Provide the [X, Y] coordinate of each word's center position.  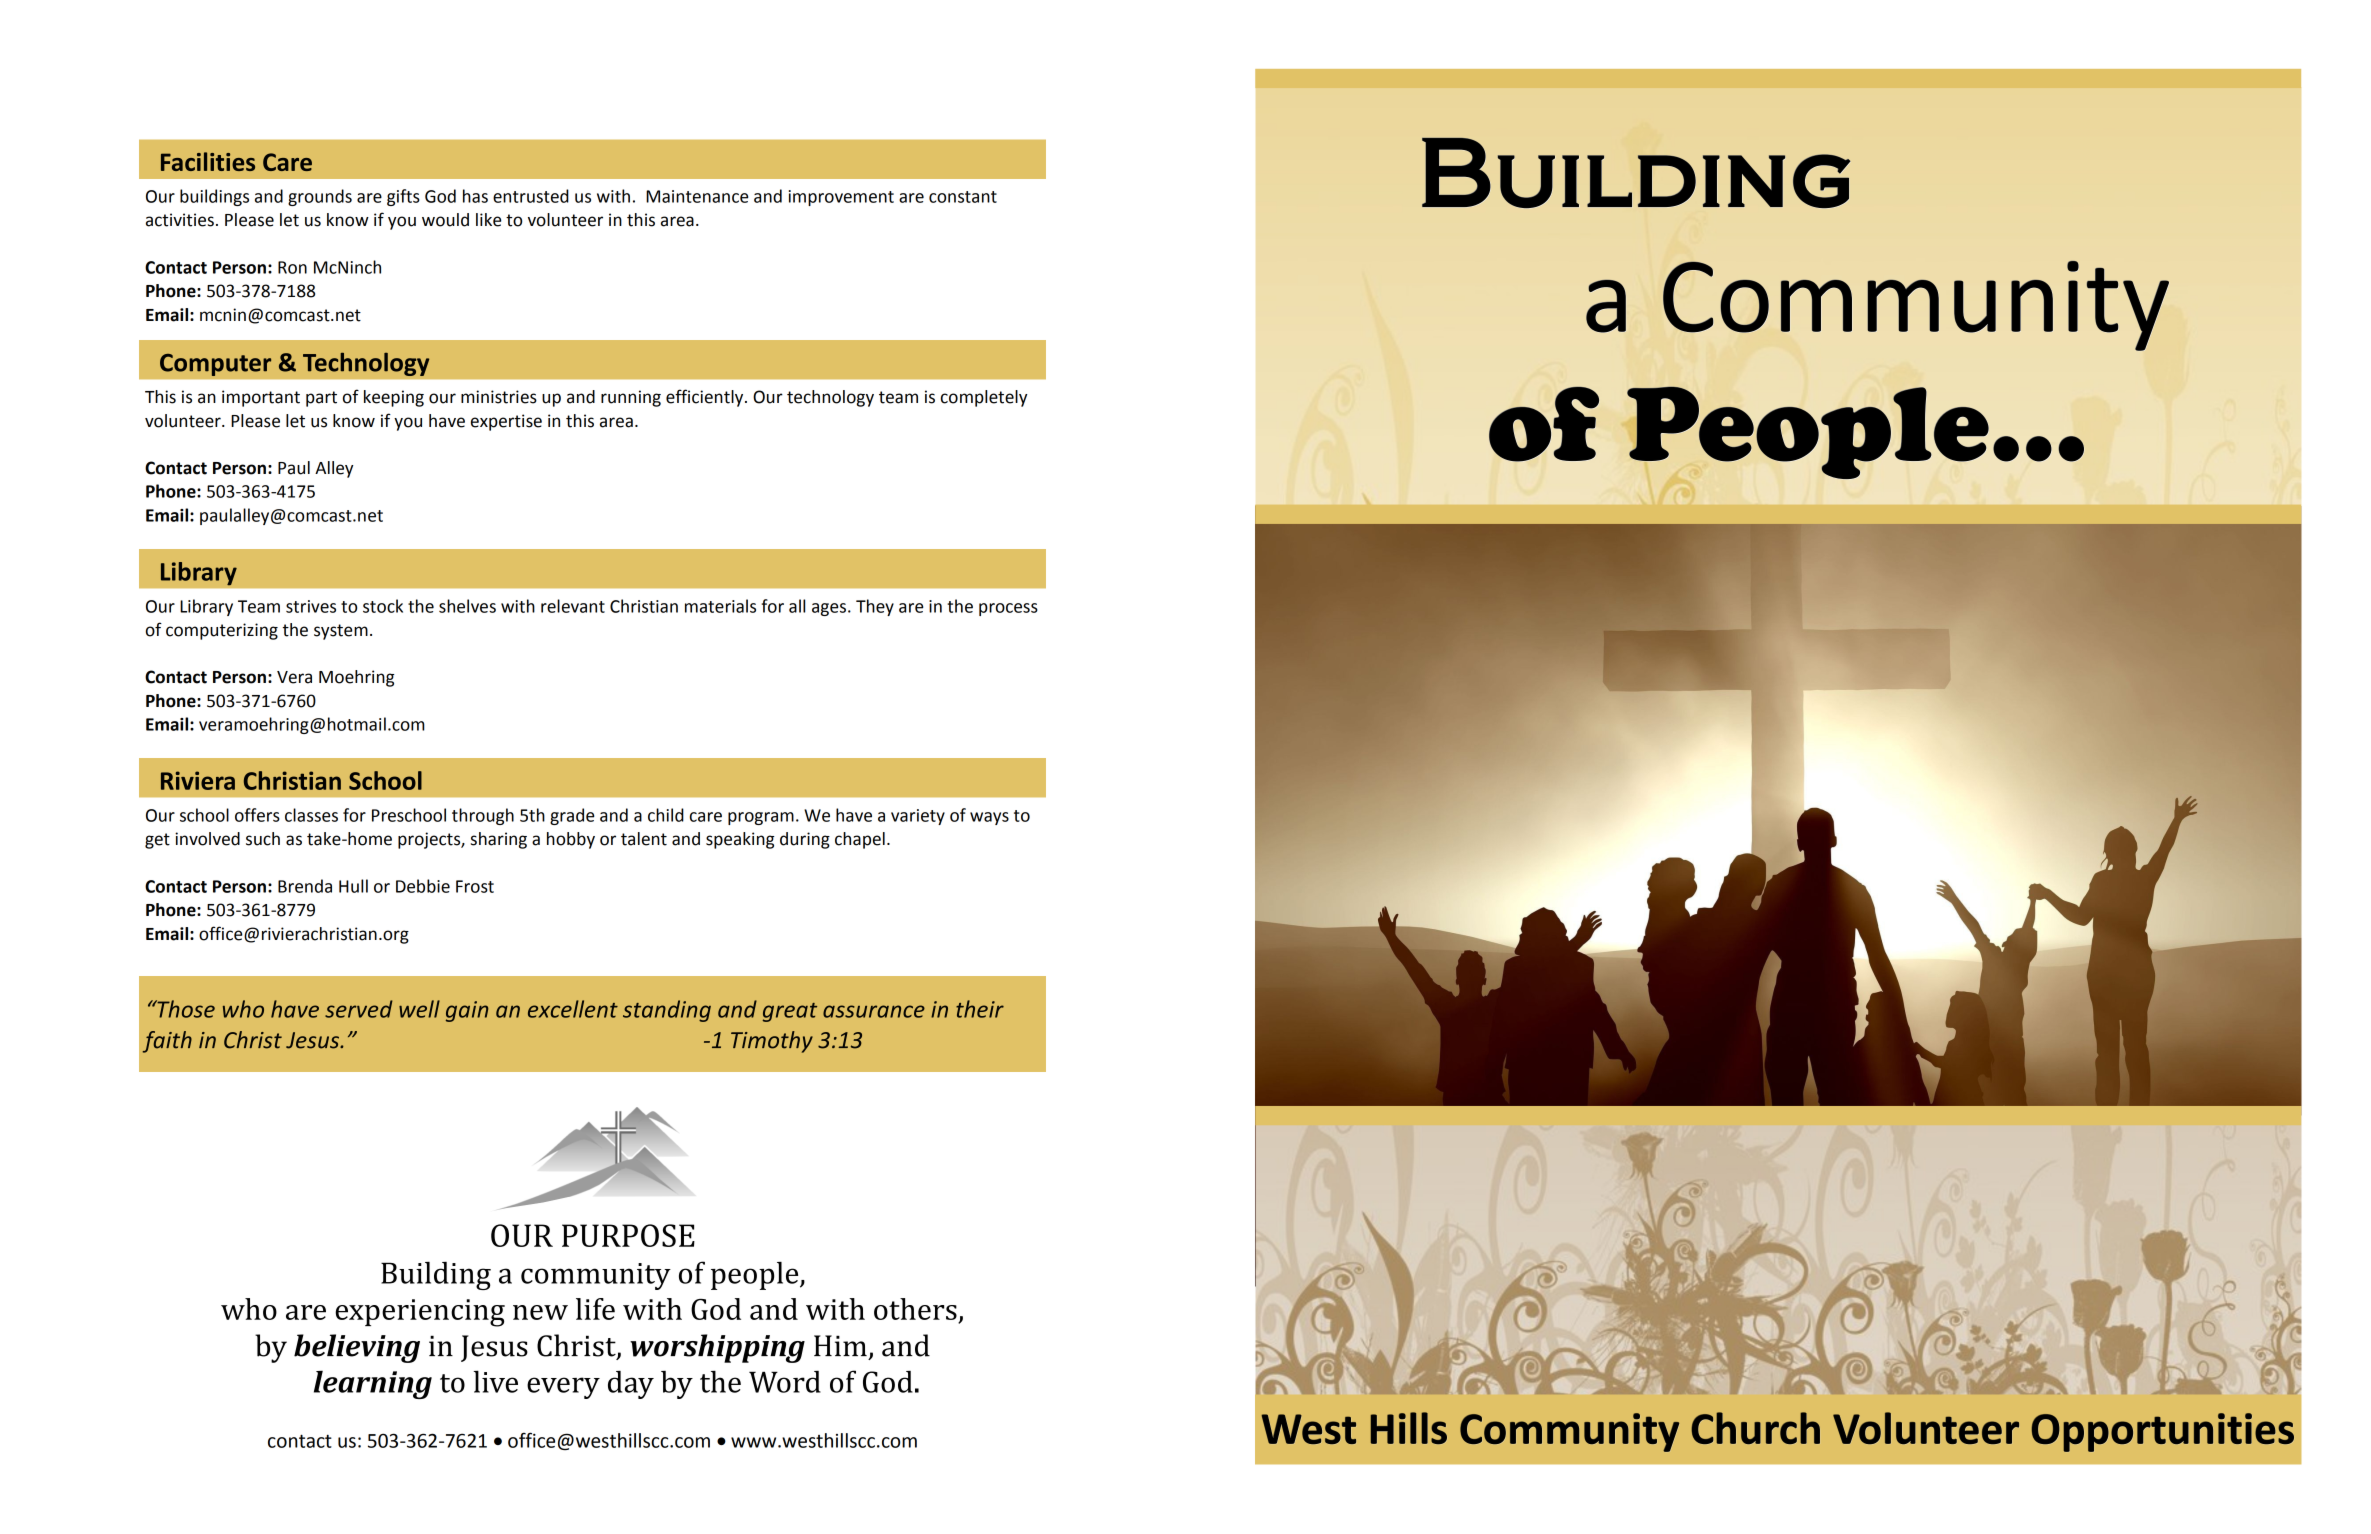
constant [963, 197]
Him [840, 1345]
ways [989, 818]
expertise [506, 422]
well [419, 1009]
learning [373, 1384]
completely [984, 398]
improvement [841, 198]
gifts [403, 197]
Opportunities [2163, 1432]
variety [918, 817]
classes [311, 815]
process [1008, 609]
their [980, 1009]
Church [1755, 1428]
